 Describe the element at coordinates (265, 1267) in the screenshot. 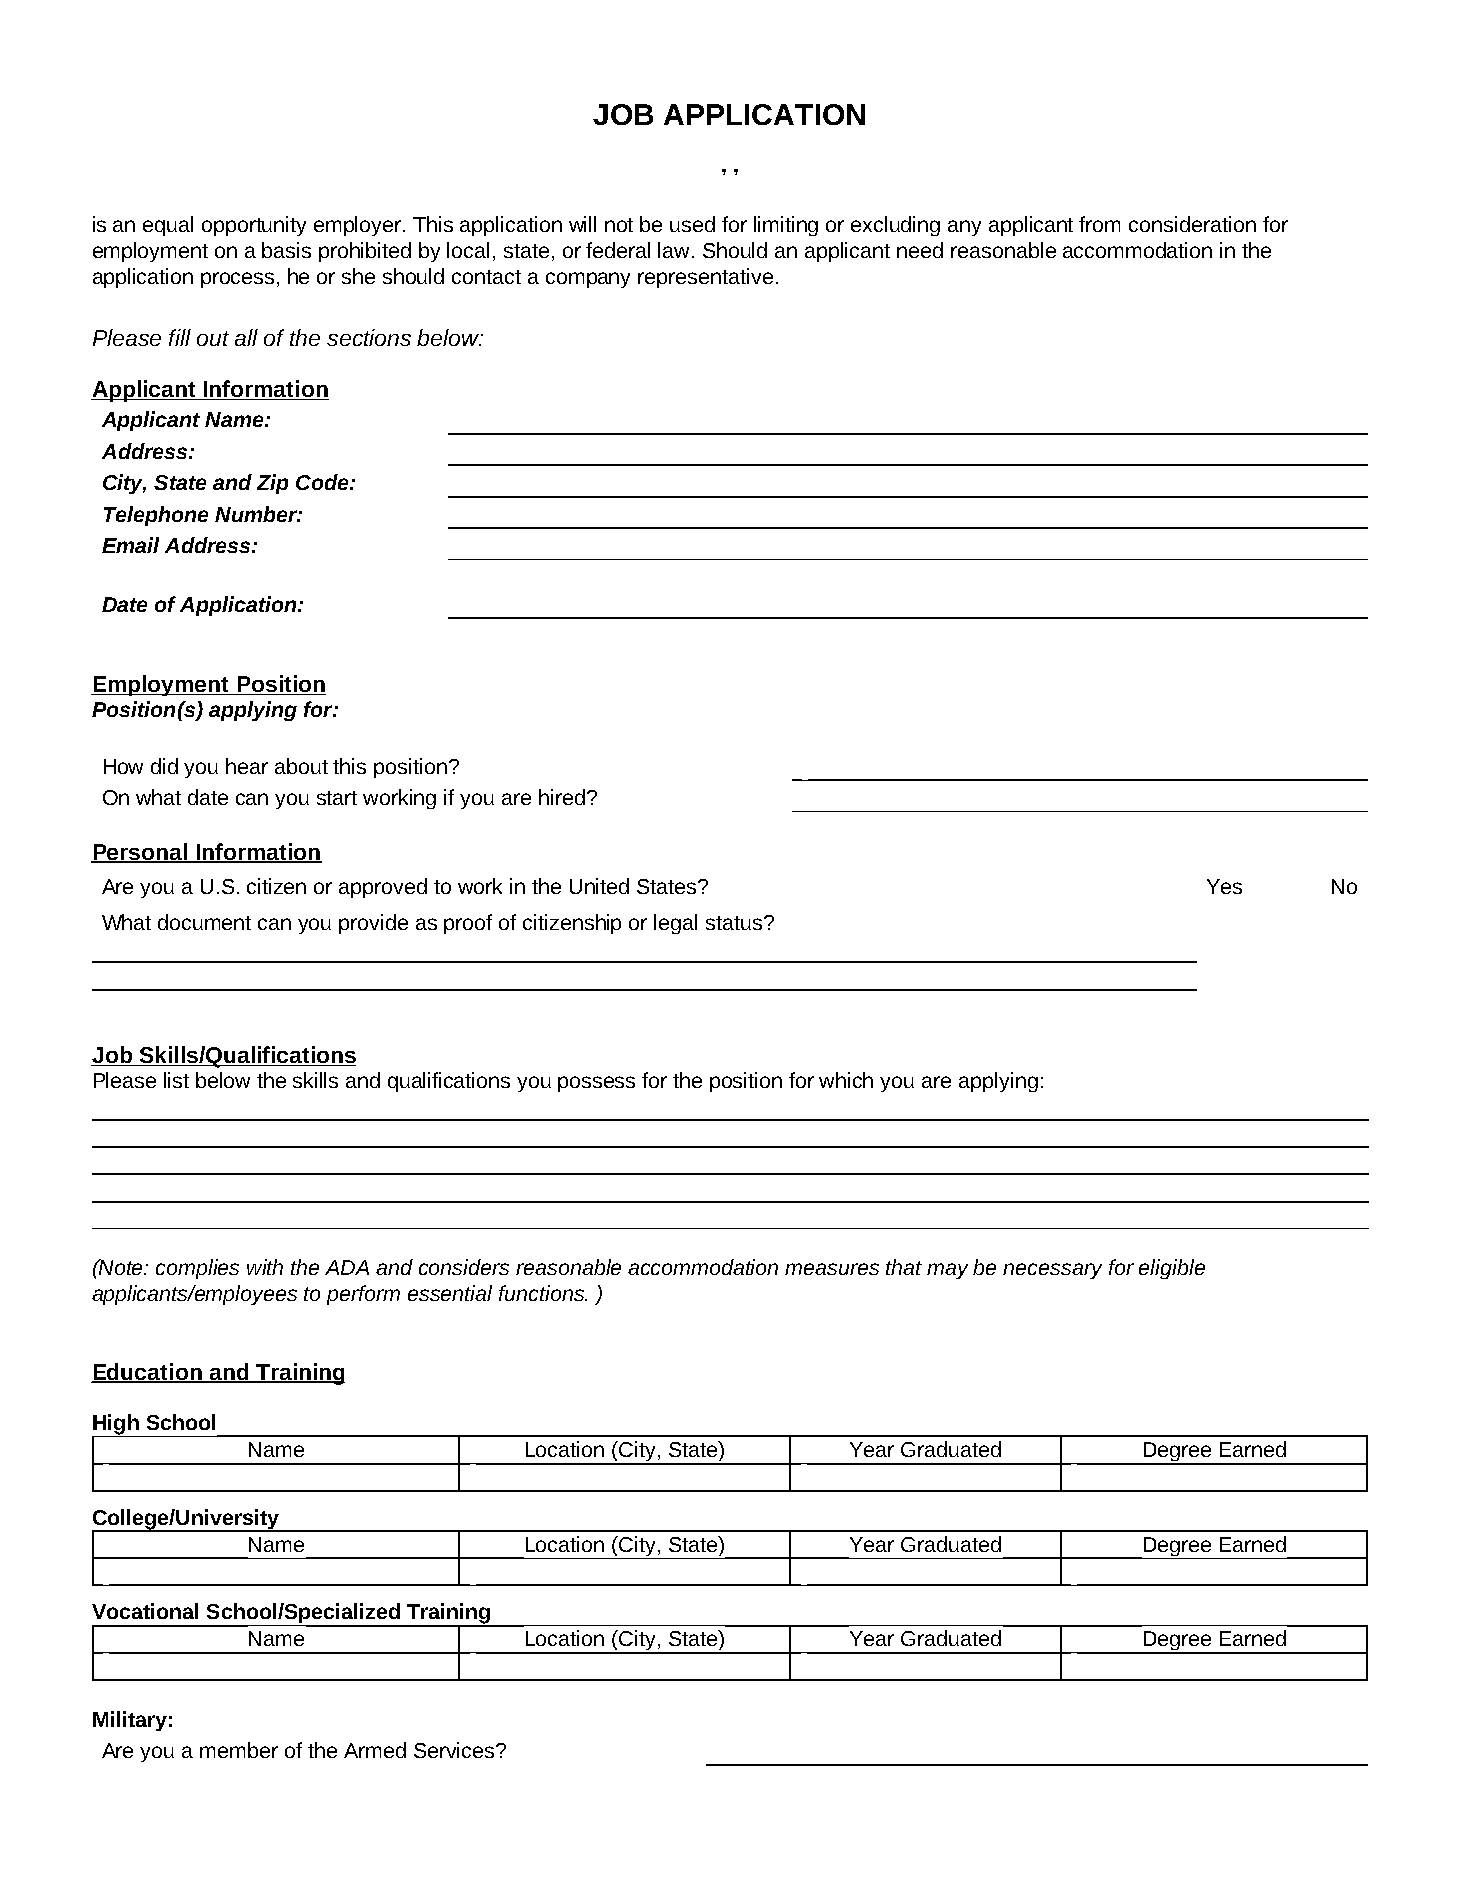

I see `with` at that location.
